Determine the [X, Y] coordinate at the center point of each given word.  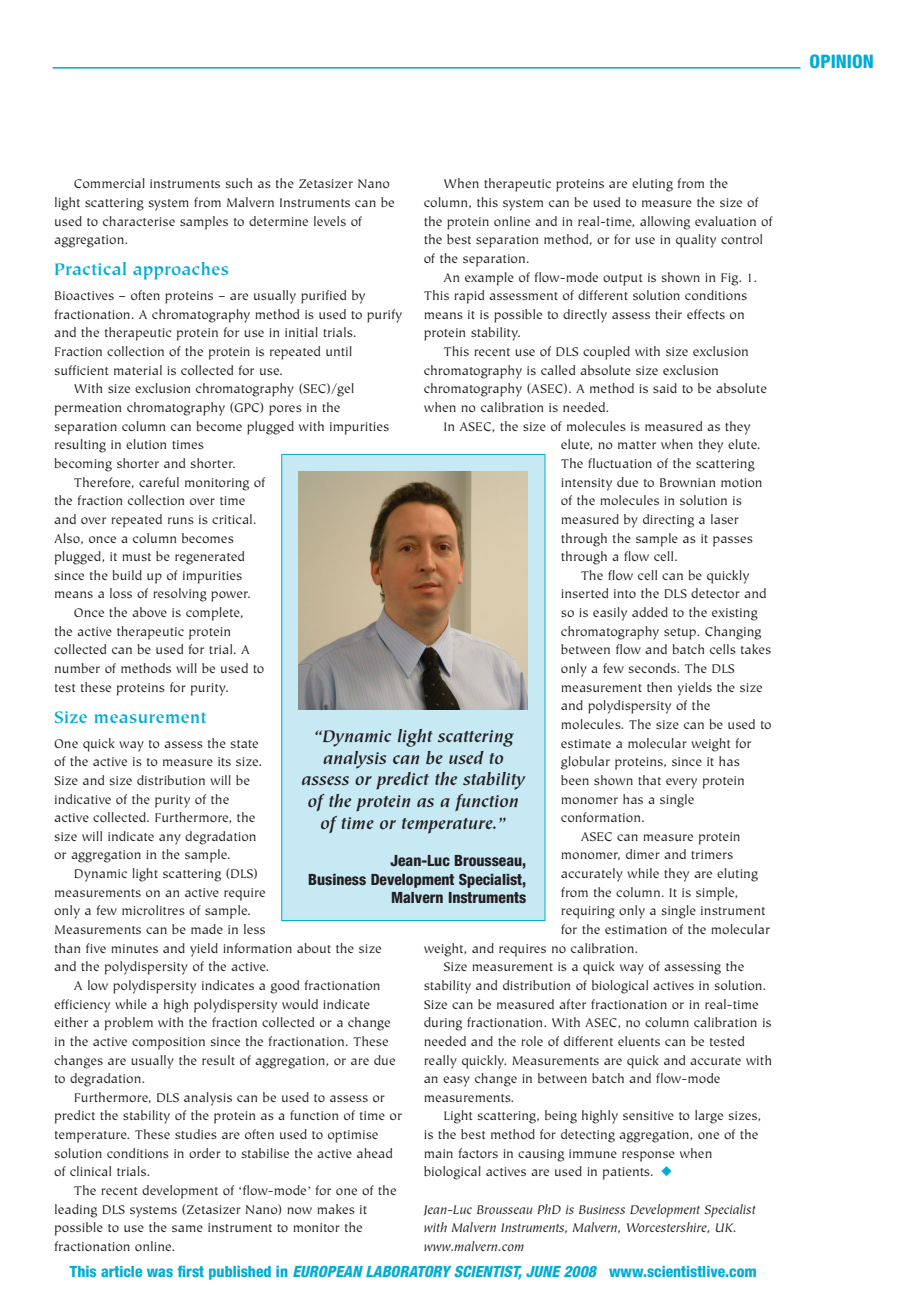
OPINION [841, 61]
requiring [588, 912]
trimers [712, 854]
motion [741, 482]
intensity [586, 484]
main [438, 1153]
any [170, 839]
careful [159, 482]
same [187, 1228]
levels [330, 221]
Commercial [109, 183]
